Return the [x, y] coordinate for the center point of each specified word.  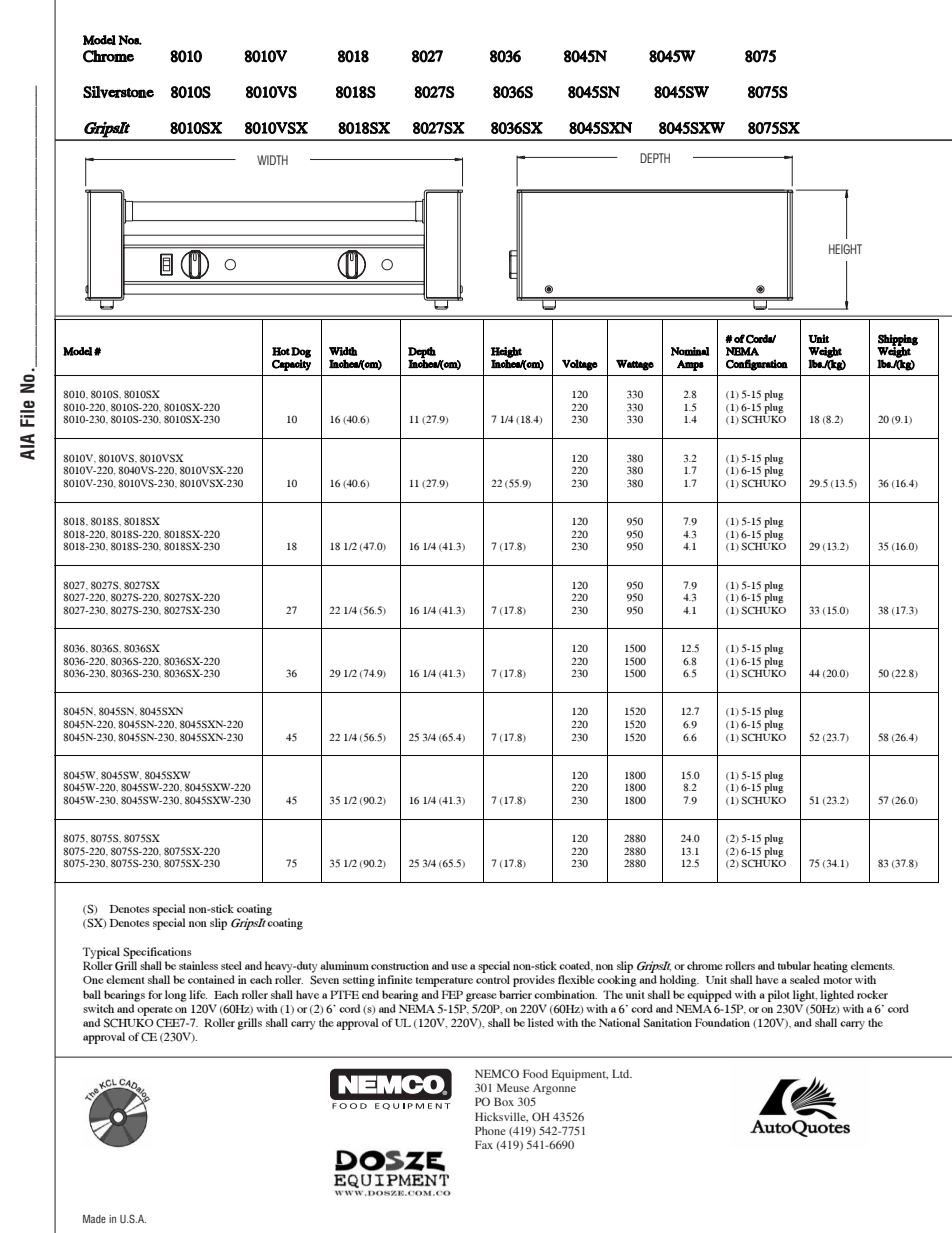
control [493, 979]
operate [155, 1011]
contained [211, 979]
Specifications [157, 953]
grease [481, 997]
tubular [794, 965]
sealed [805, 979]
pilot [779, 996]
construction [400, 965]
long [176, 996]
